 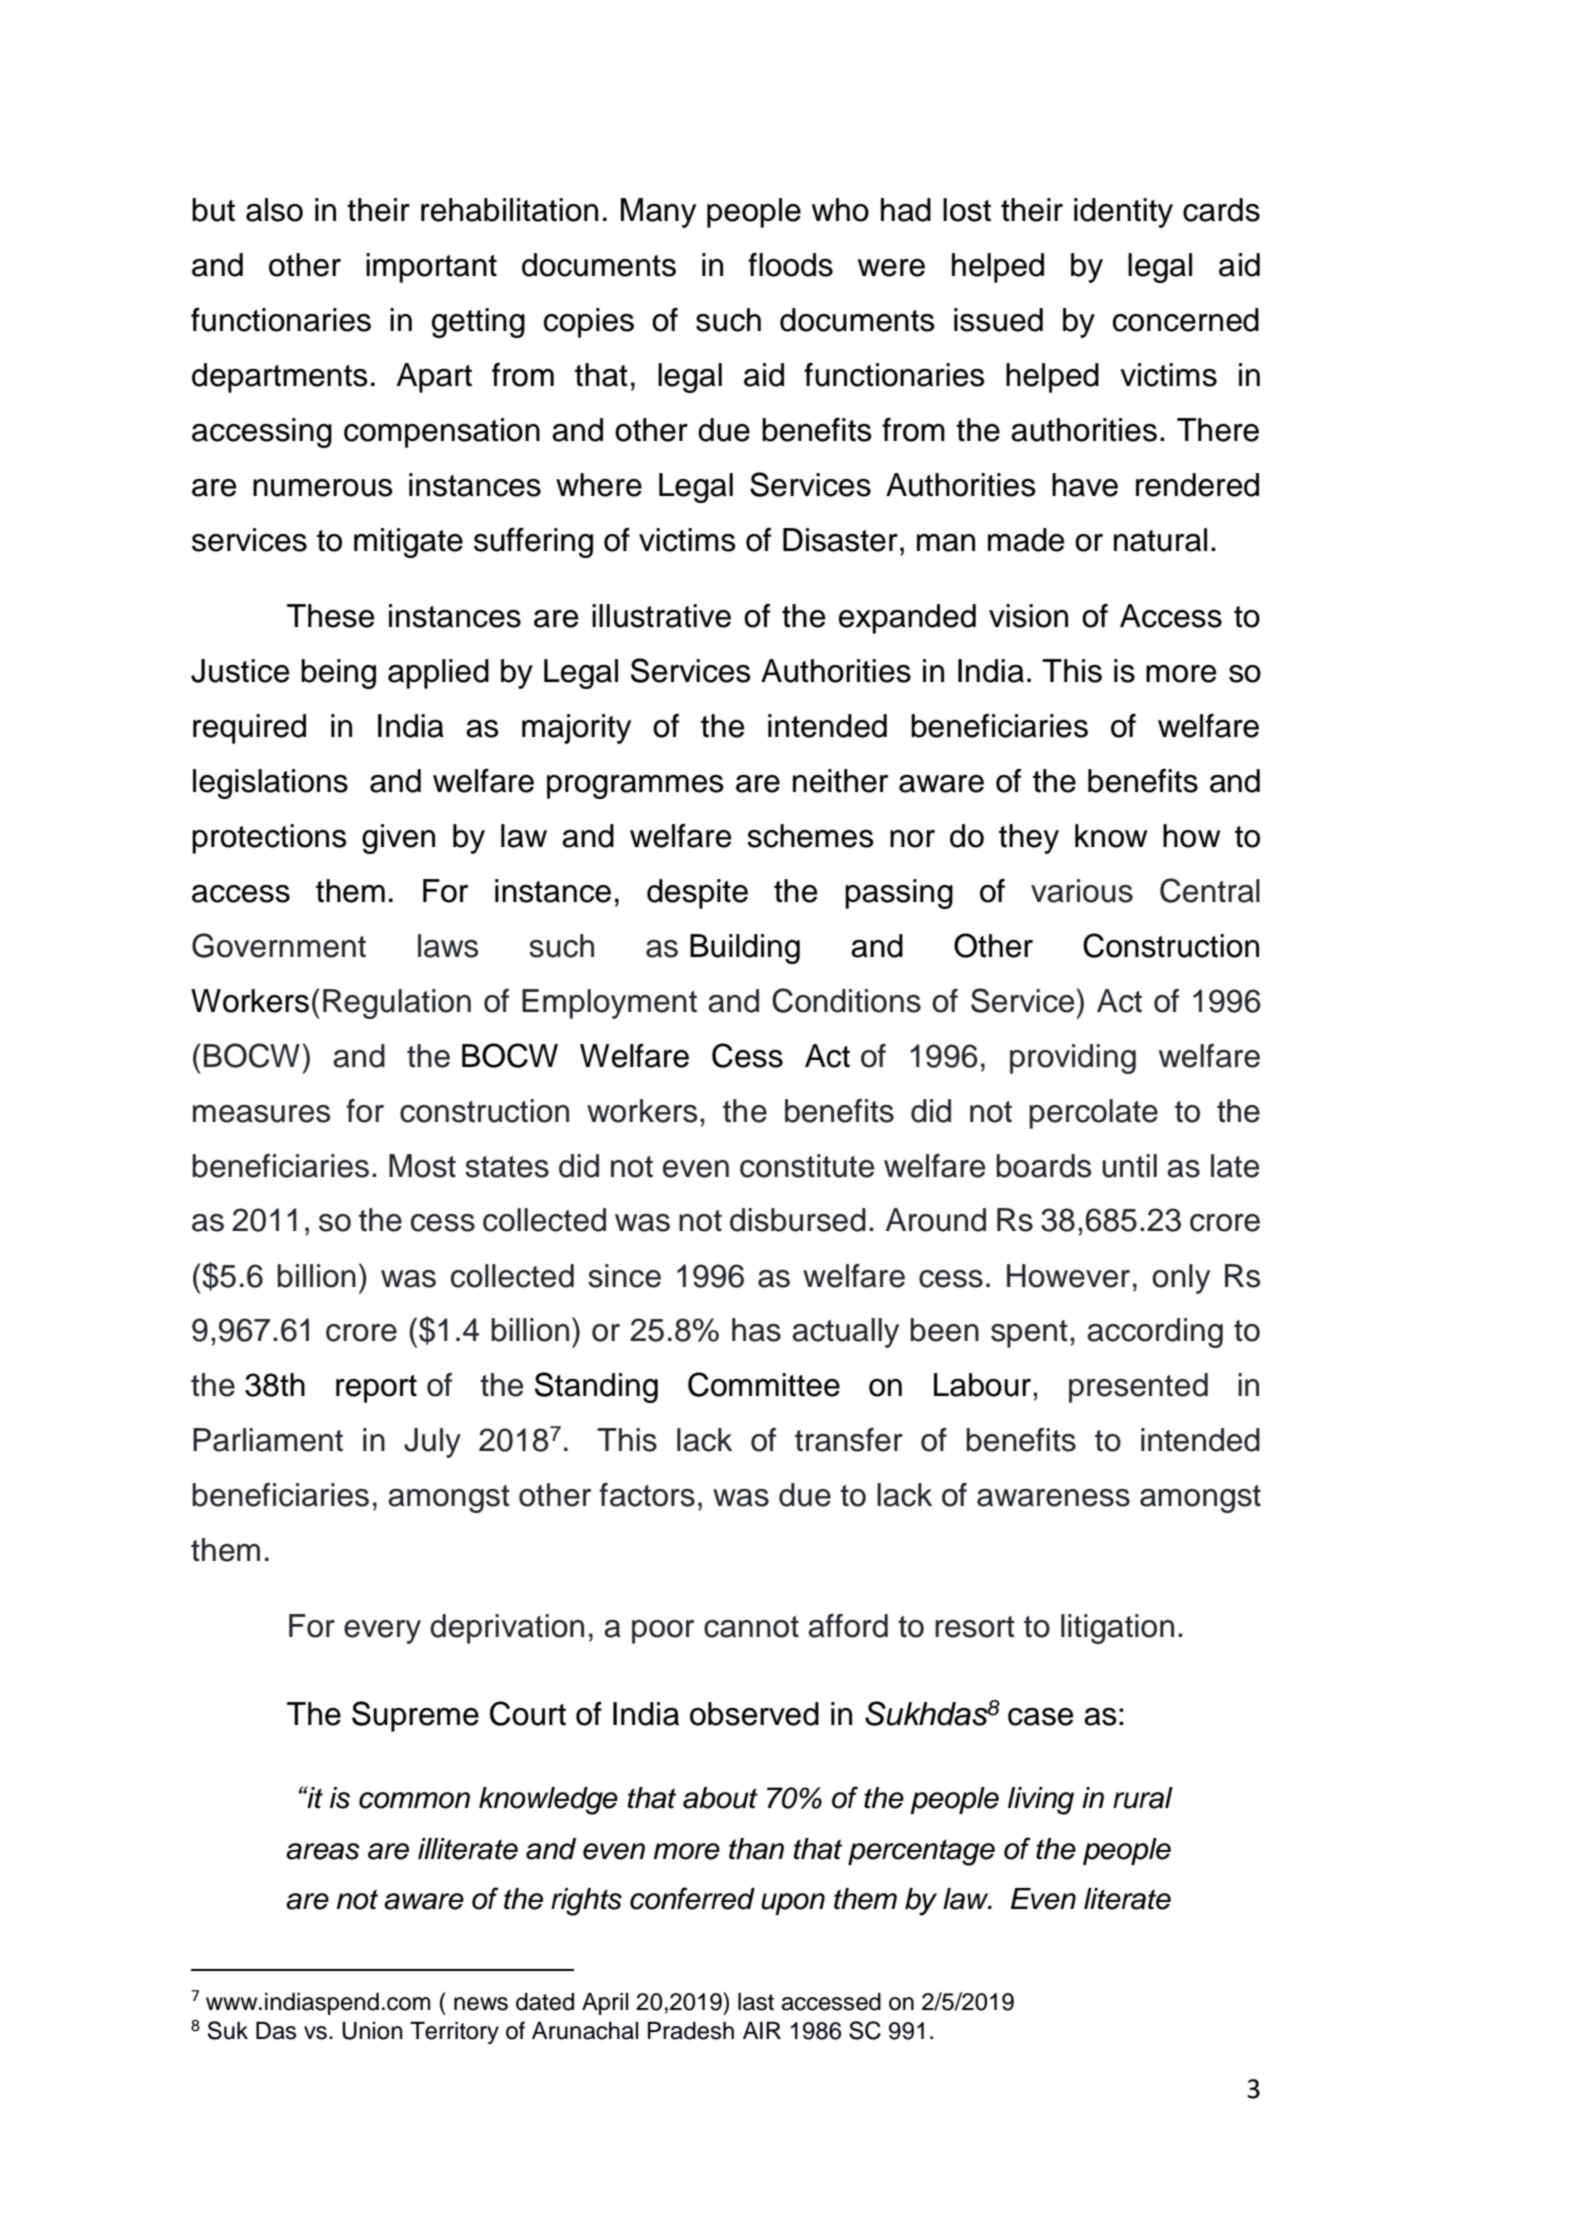 I want to click on last, so click(x=756, y=2002).
